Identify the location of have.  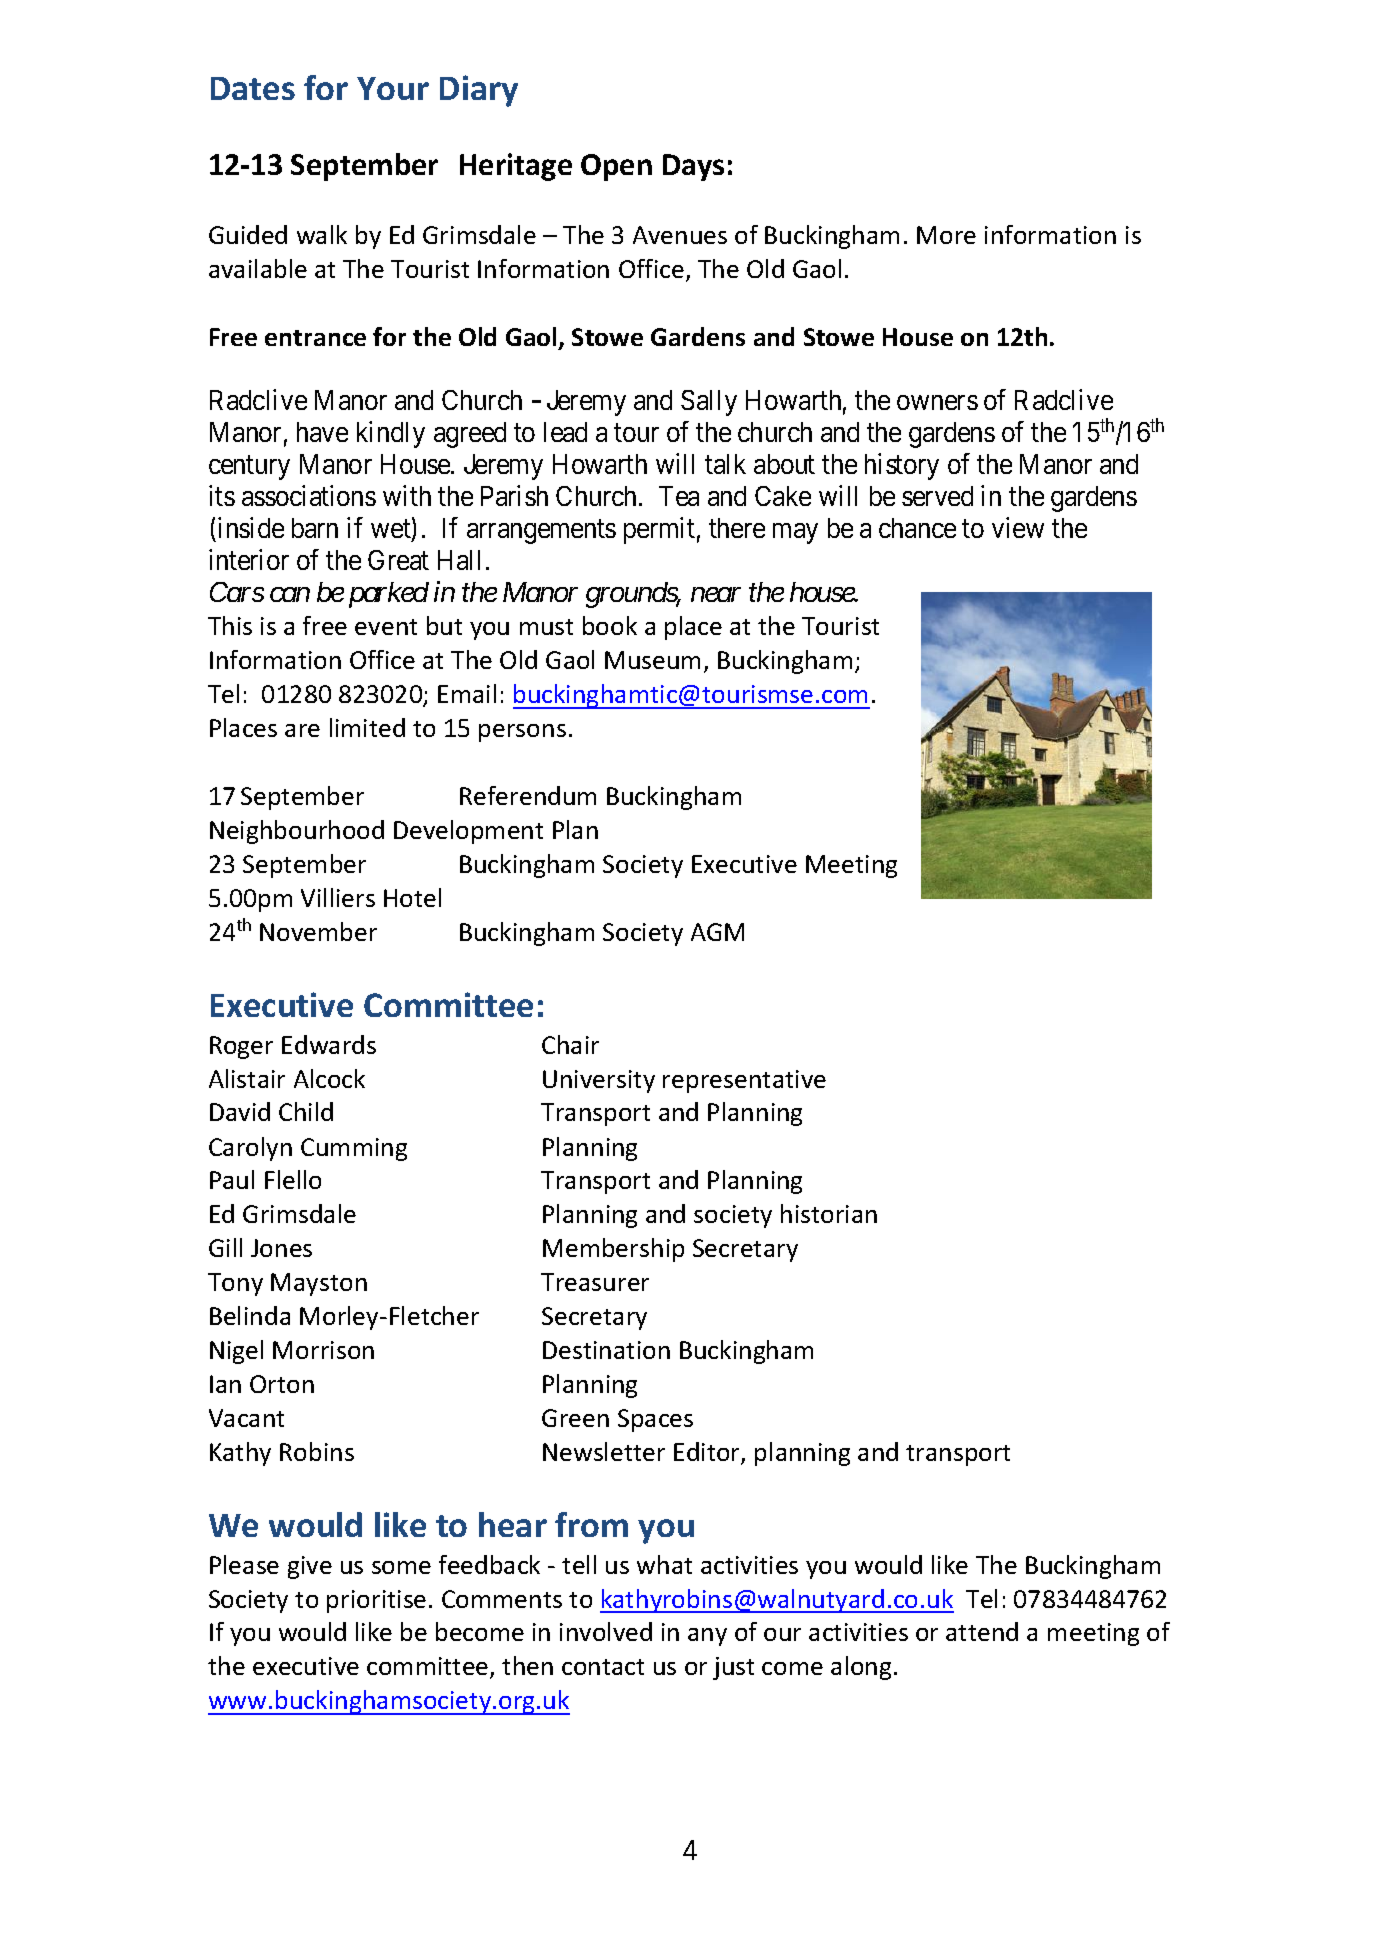
(322, 432).
